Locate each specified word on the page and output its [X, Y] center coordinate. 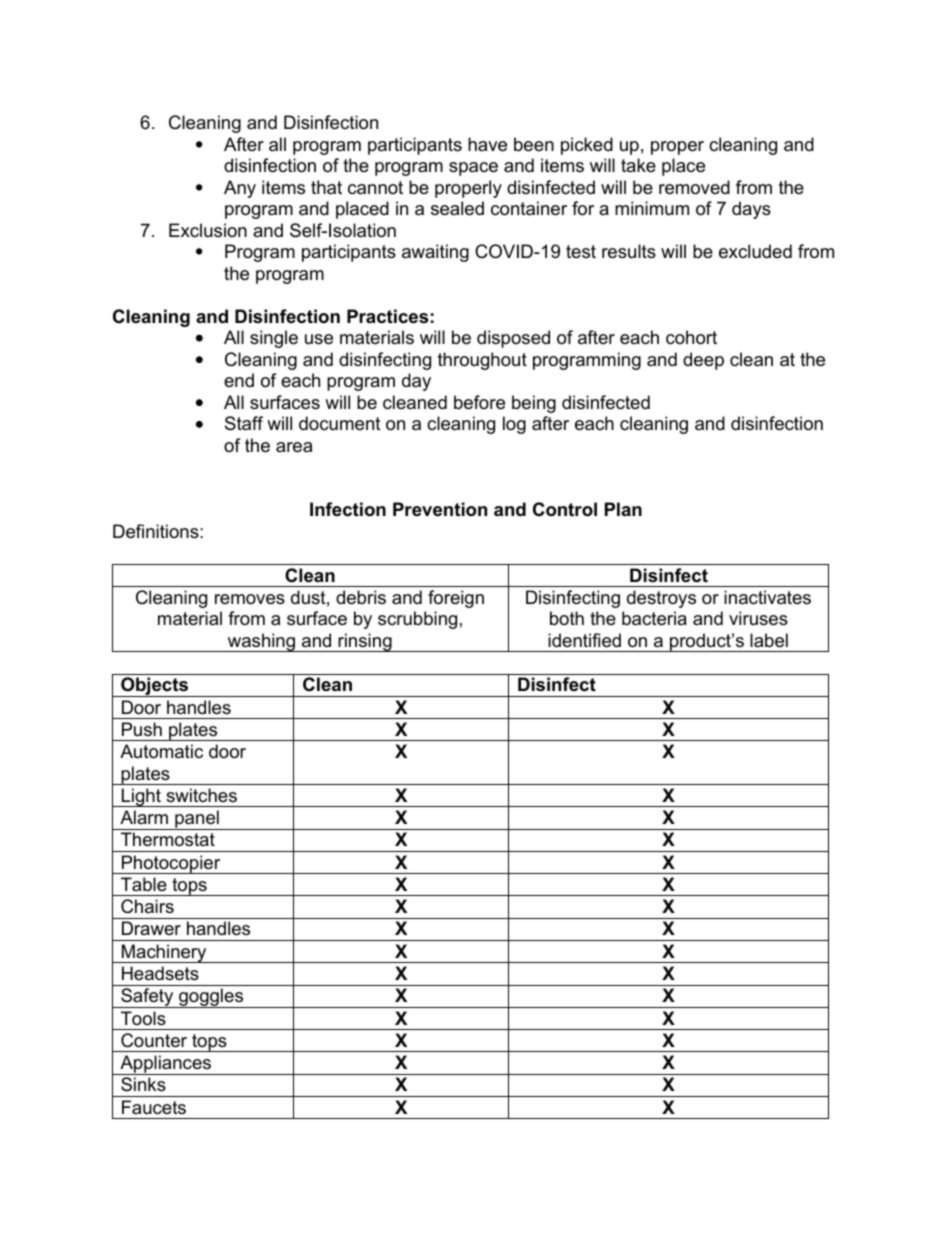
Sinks [143, 1084]
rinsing [365, 642]
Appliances [165, 1065]
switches [201, 795]
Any [240, 189]
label [769, 640]
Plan [623, 509]
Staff [244, 423]
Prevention [440, 509]
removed [694, 187]
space [473, 169]
